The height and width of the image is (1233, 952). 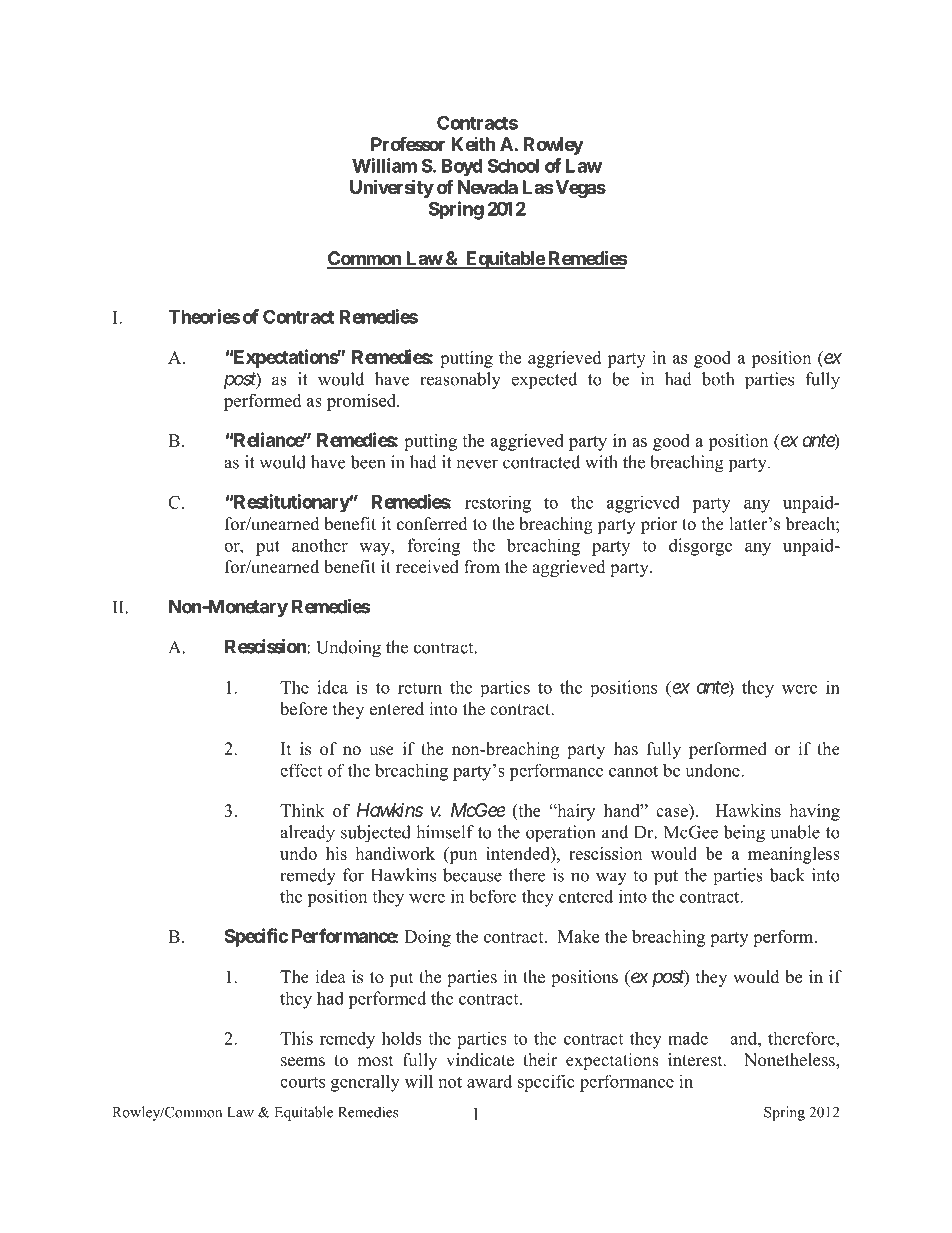 I want to click on most, so click(x=375, y=1061).
